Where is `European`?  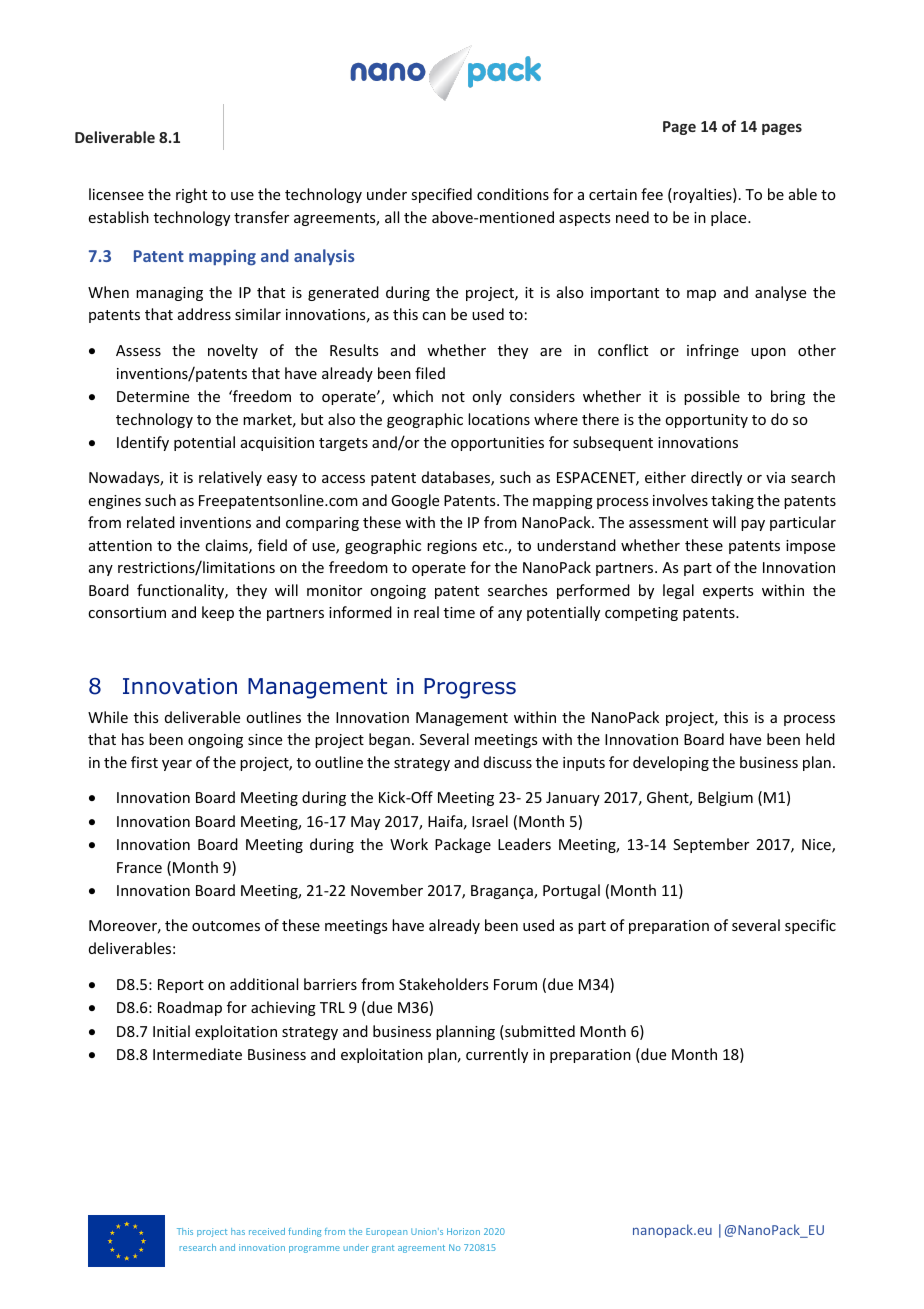 European is located at coordinates (386, 1232).
